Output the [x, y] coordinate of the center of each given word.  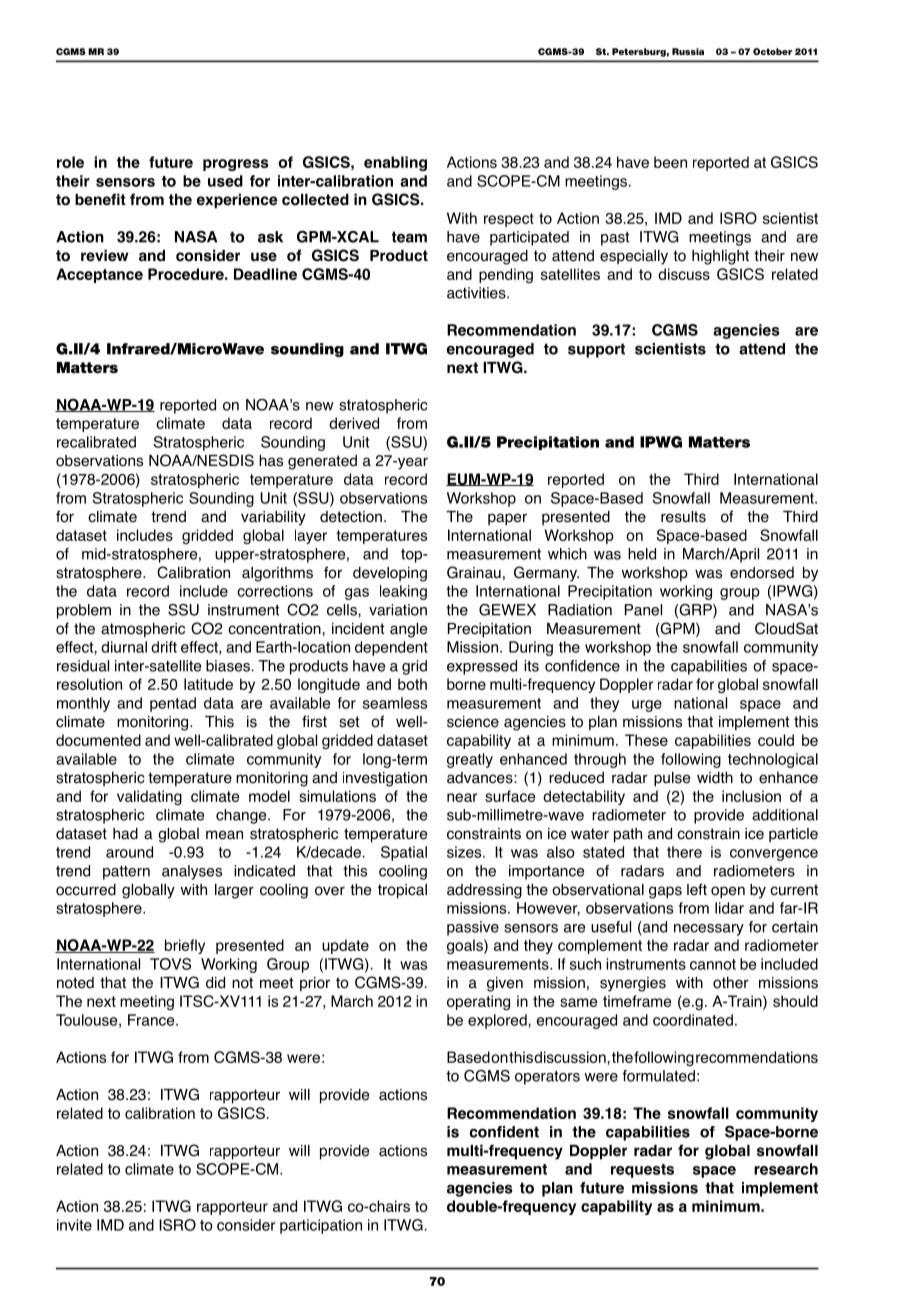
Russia [688, 51]
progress [236, 165]
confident [504, 1132]
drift [164, 647]
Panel [643, 610]
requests [642, 1171]
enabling [395, 163]
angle [408, 630]
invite [74, 1225]
